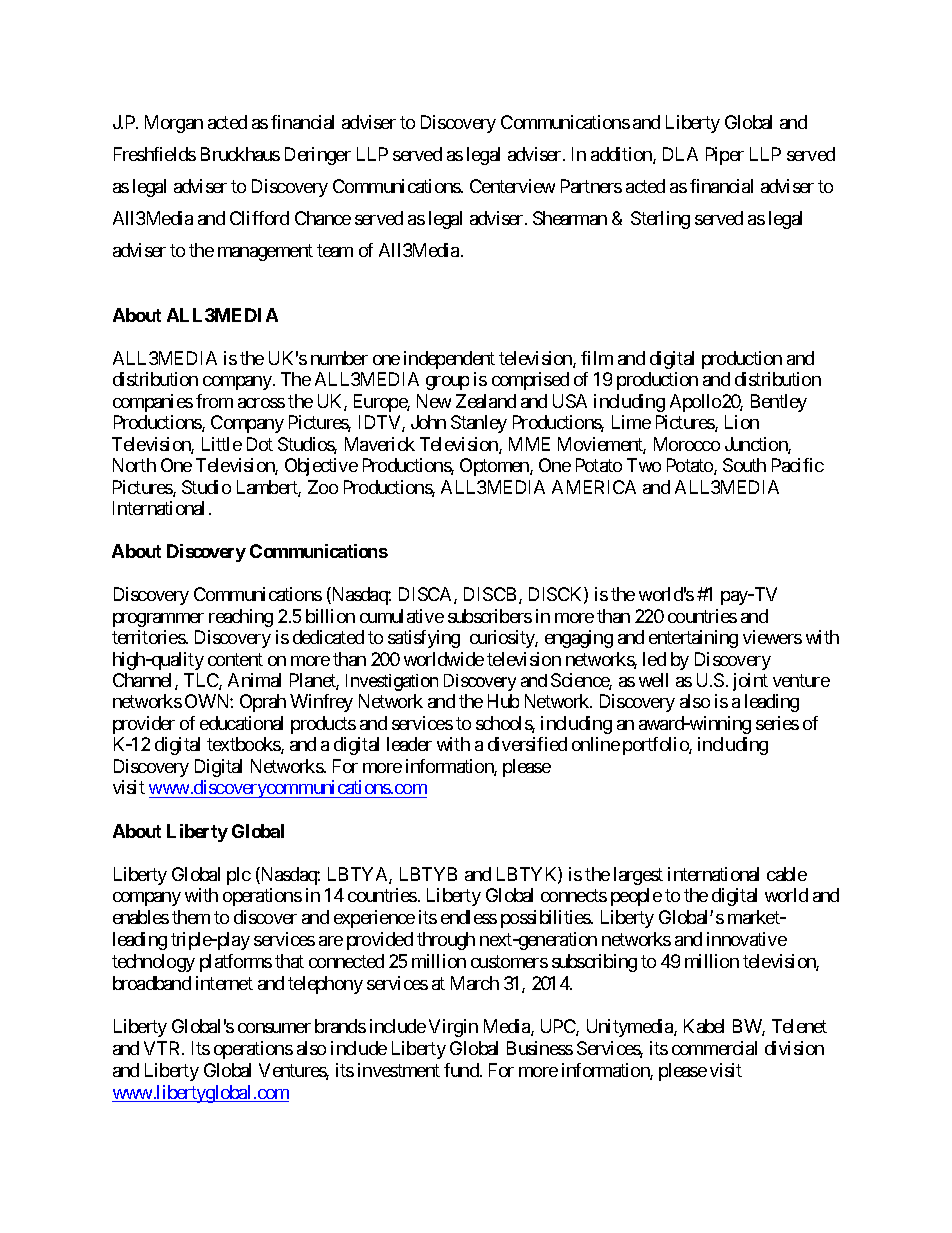 The height and width of the screenshot is (1233, 952). I want to click on Morgan, so click(174, 124).
